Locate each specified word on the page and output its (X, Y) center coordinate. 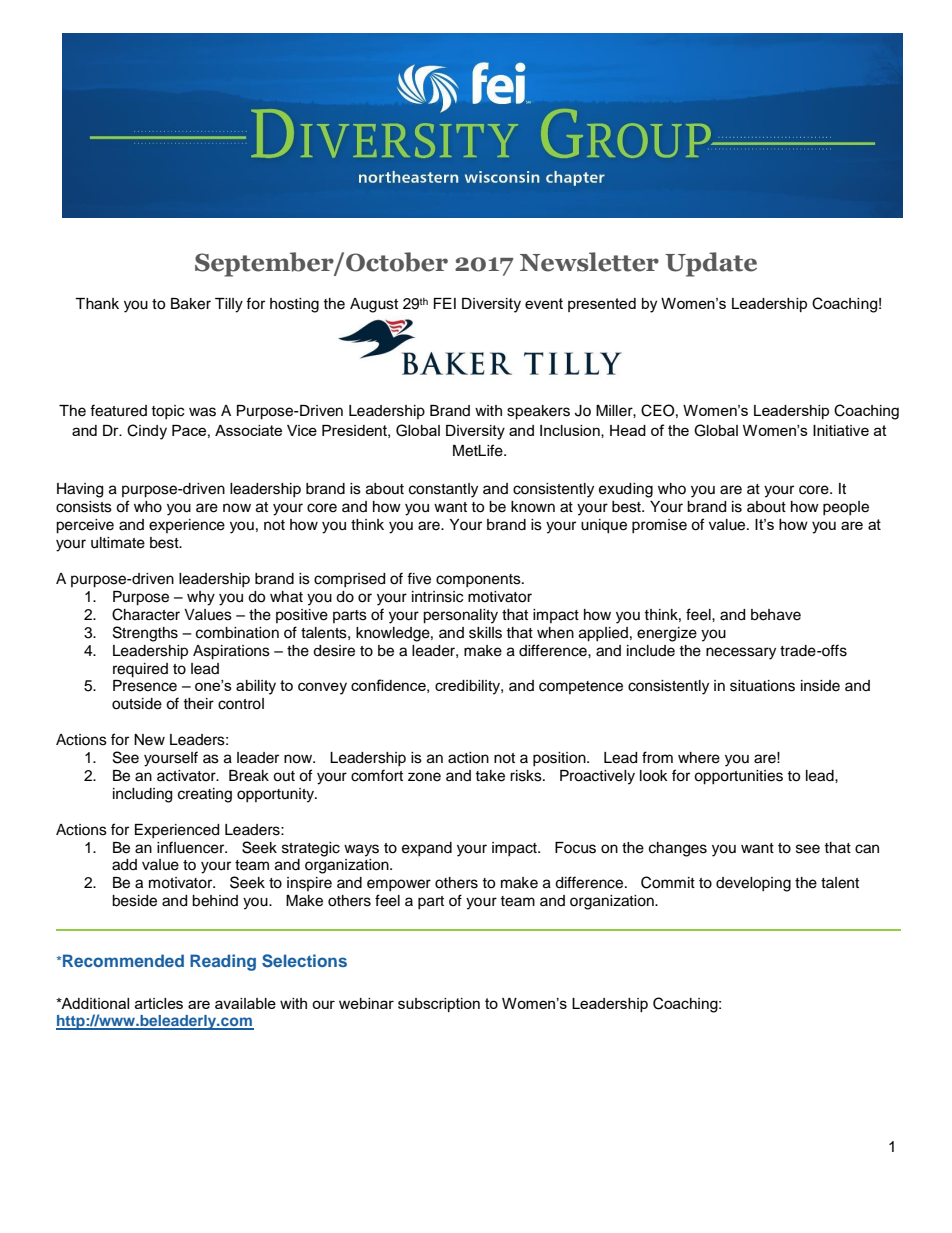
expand (427, 849)
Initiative (841, 430)
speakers (538, 412)
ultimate (118, 543)
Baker (191, 304)
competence (581, 687)
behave (776, 615)
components (479, 580)
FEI (444, 303)
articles (159, 1003)
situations (762, 686)
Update (711, 264)
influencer (192, 847)
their (198, 704)
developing (753, 884)
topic (167, 412)
